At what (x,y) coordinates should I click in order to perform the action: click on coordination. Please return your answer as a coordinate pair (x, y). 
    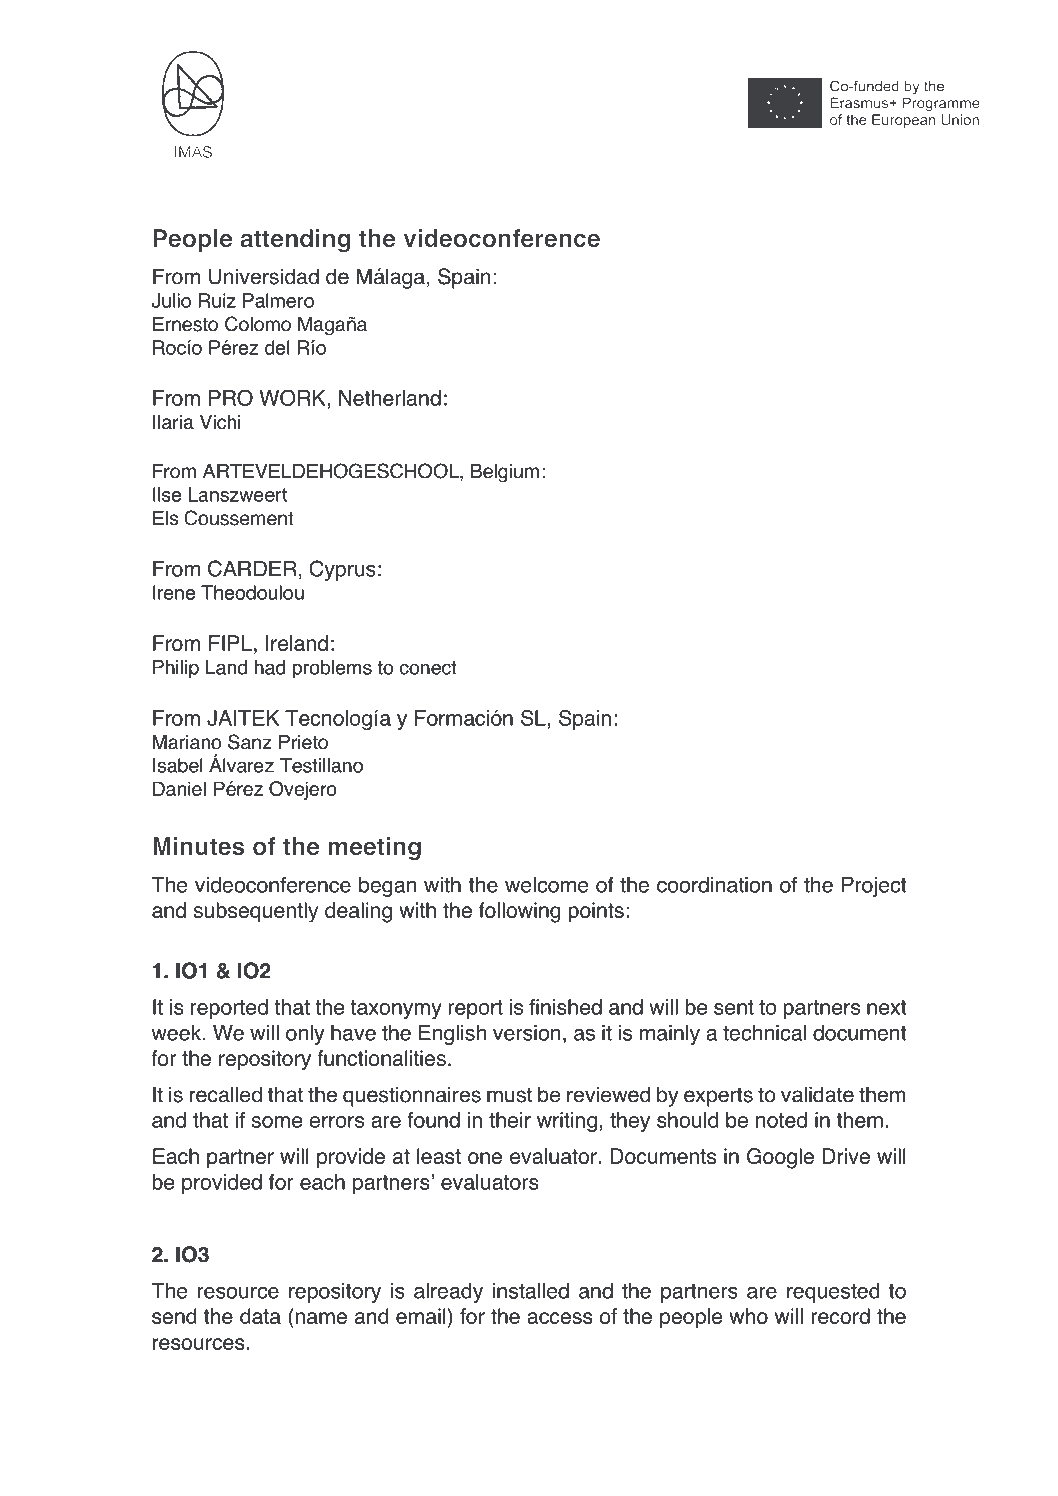
    Looking at the image, I should click on (714, 885).
